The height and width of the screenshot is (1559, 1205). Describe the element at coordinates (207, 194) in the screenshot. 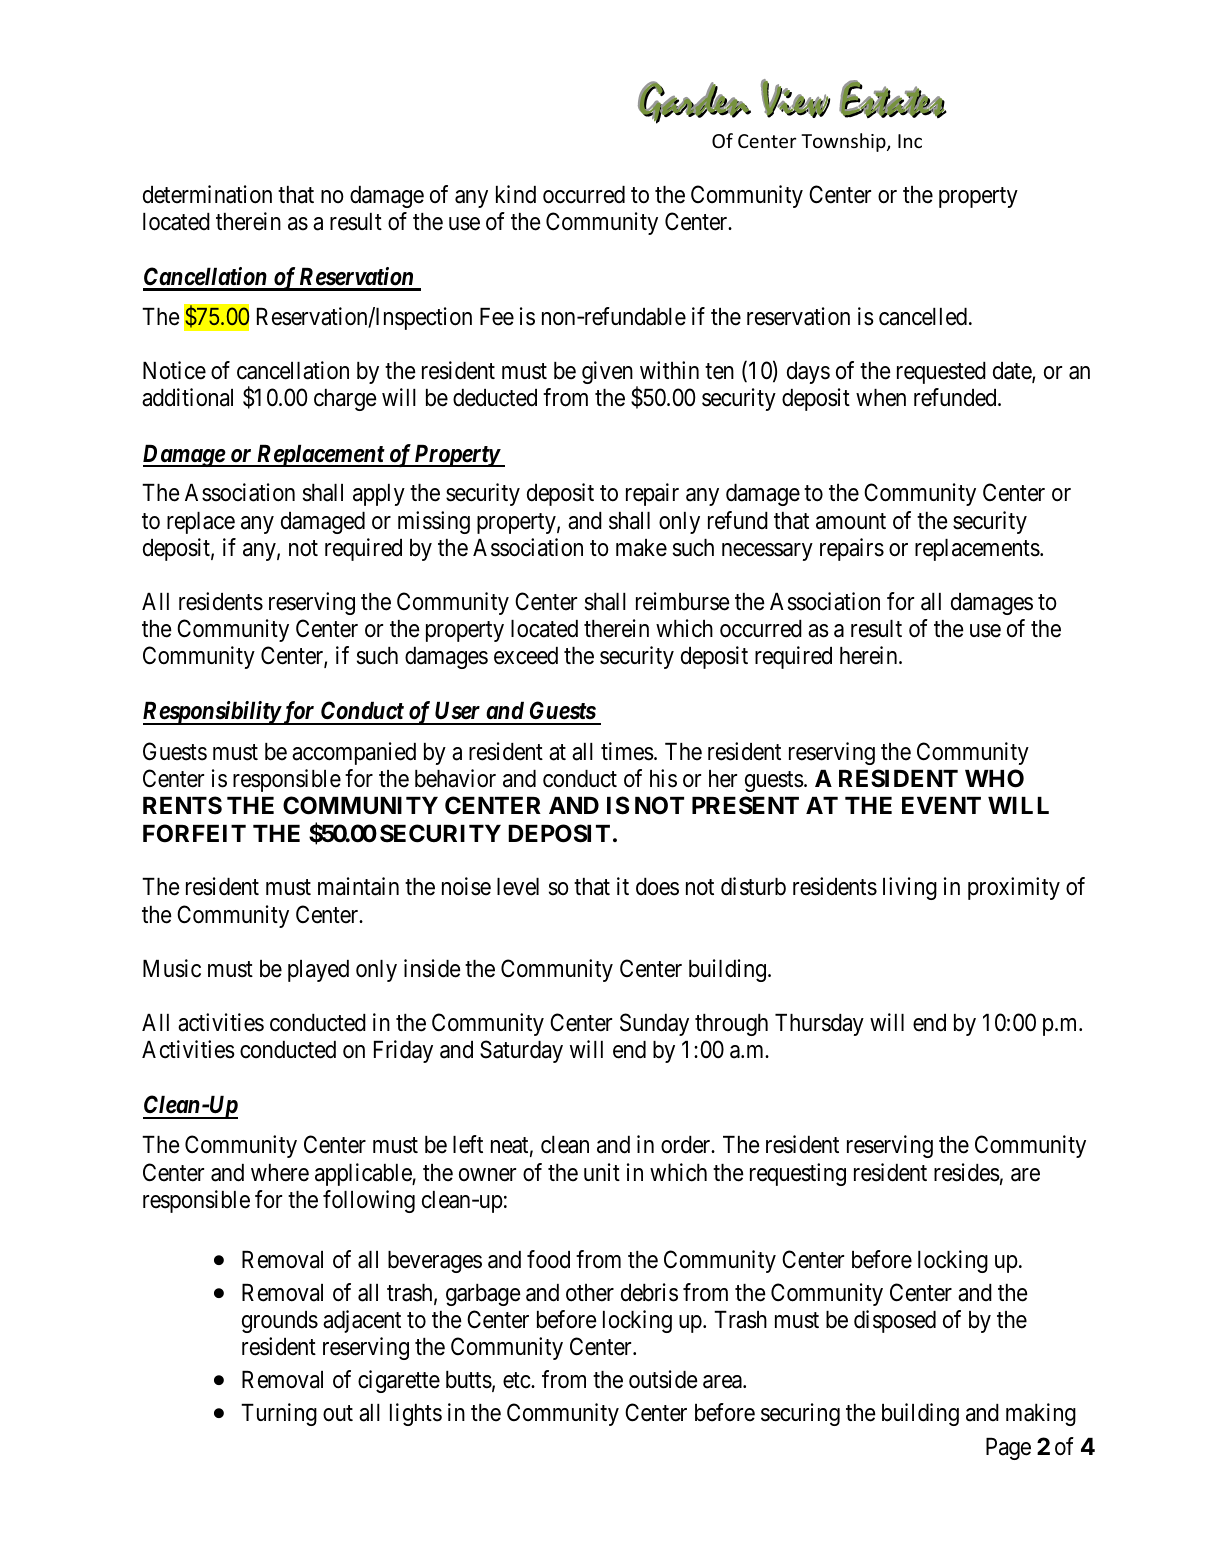

I see `determination` at that location.
